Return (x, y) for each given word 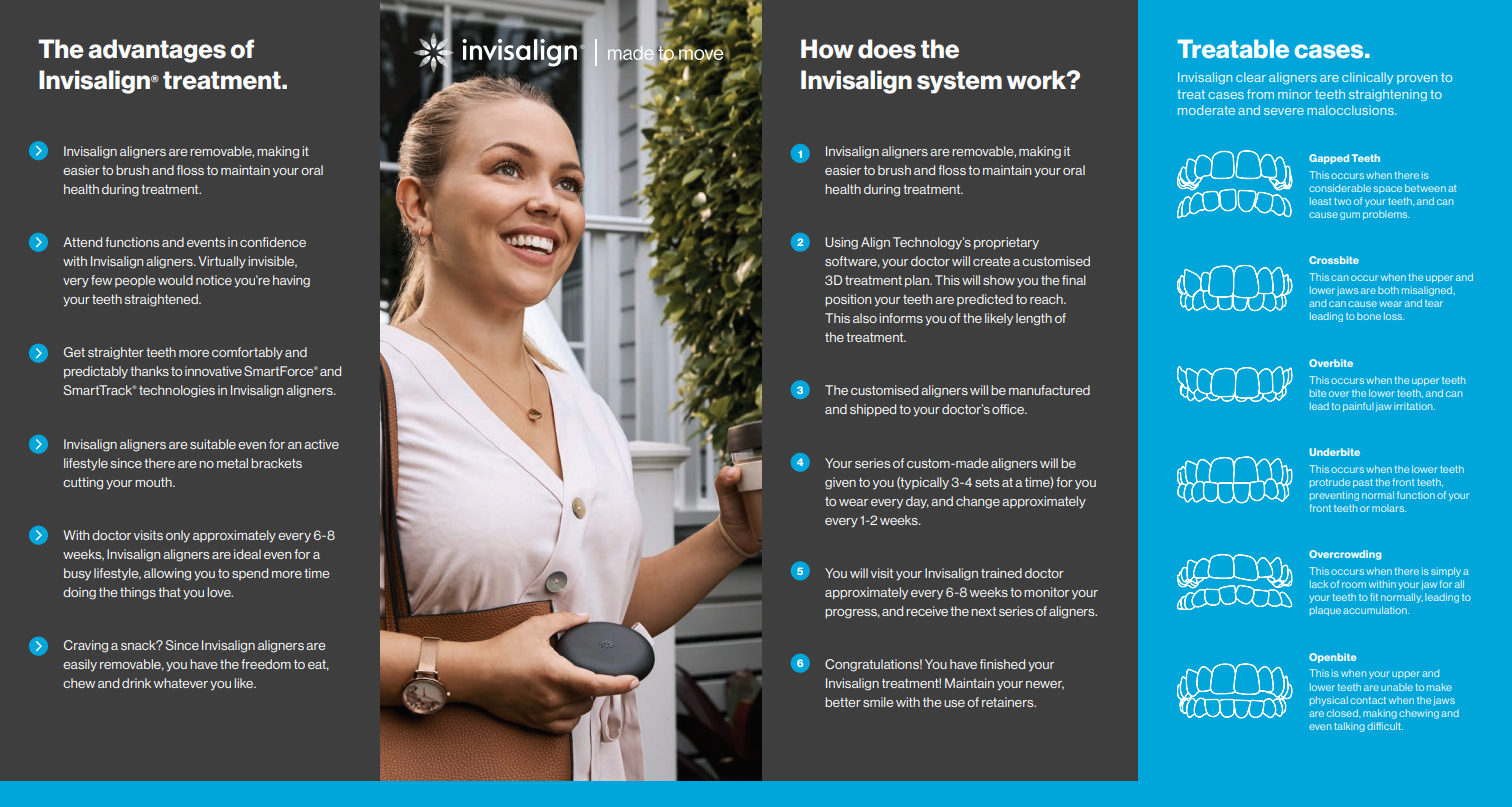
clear (1251, 77)
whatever (181, 683)
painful (1358, 407)
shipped (873, 410)
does (887, 49)
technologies (177, 391)
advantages (157, 51)
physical (1329, 701)
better (843, 702)
